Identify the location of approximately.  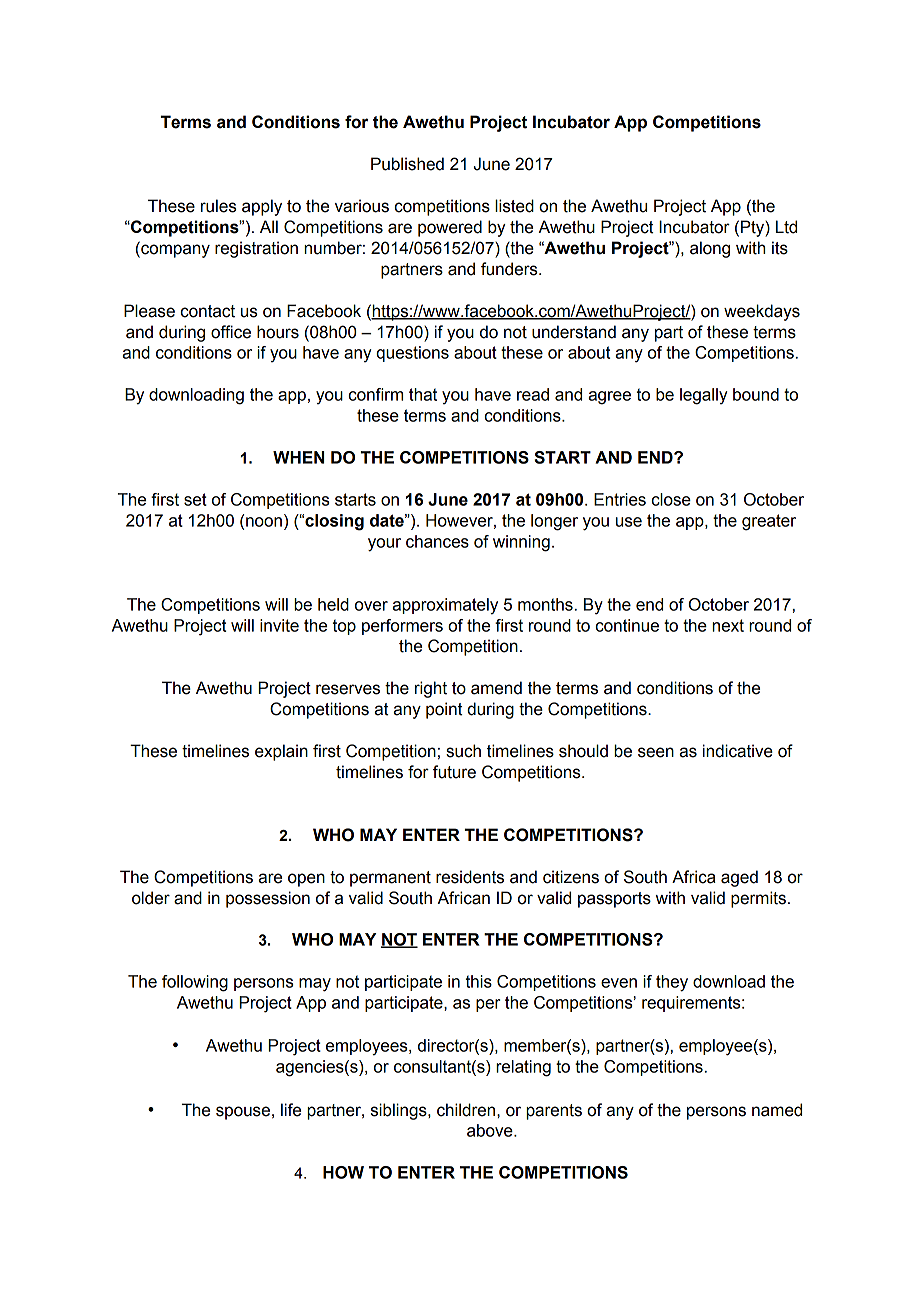
(445, 606).
